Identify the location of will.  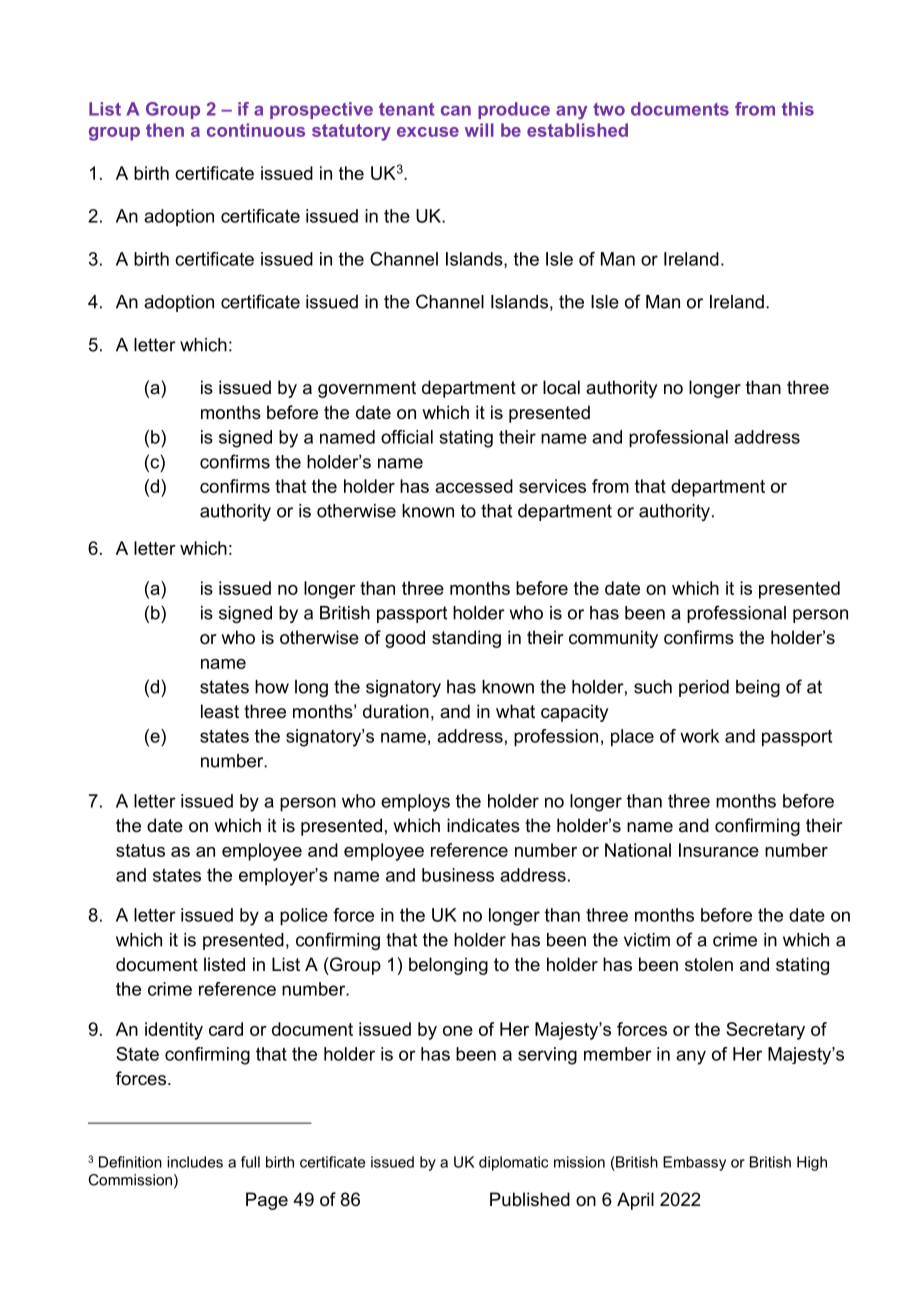
(479, 130).
